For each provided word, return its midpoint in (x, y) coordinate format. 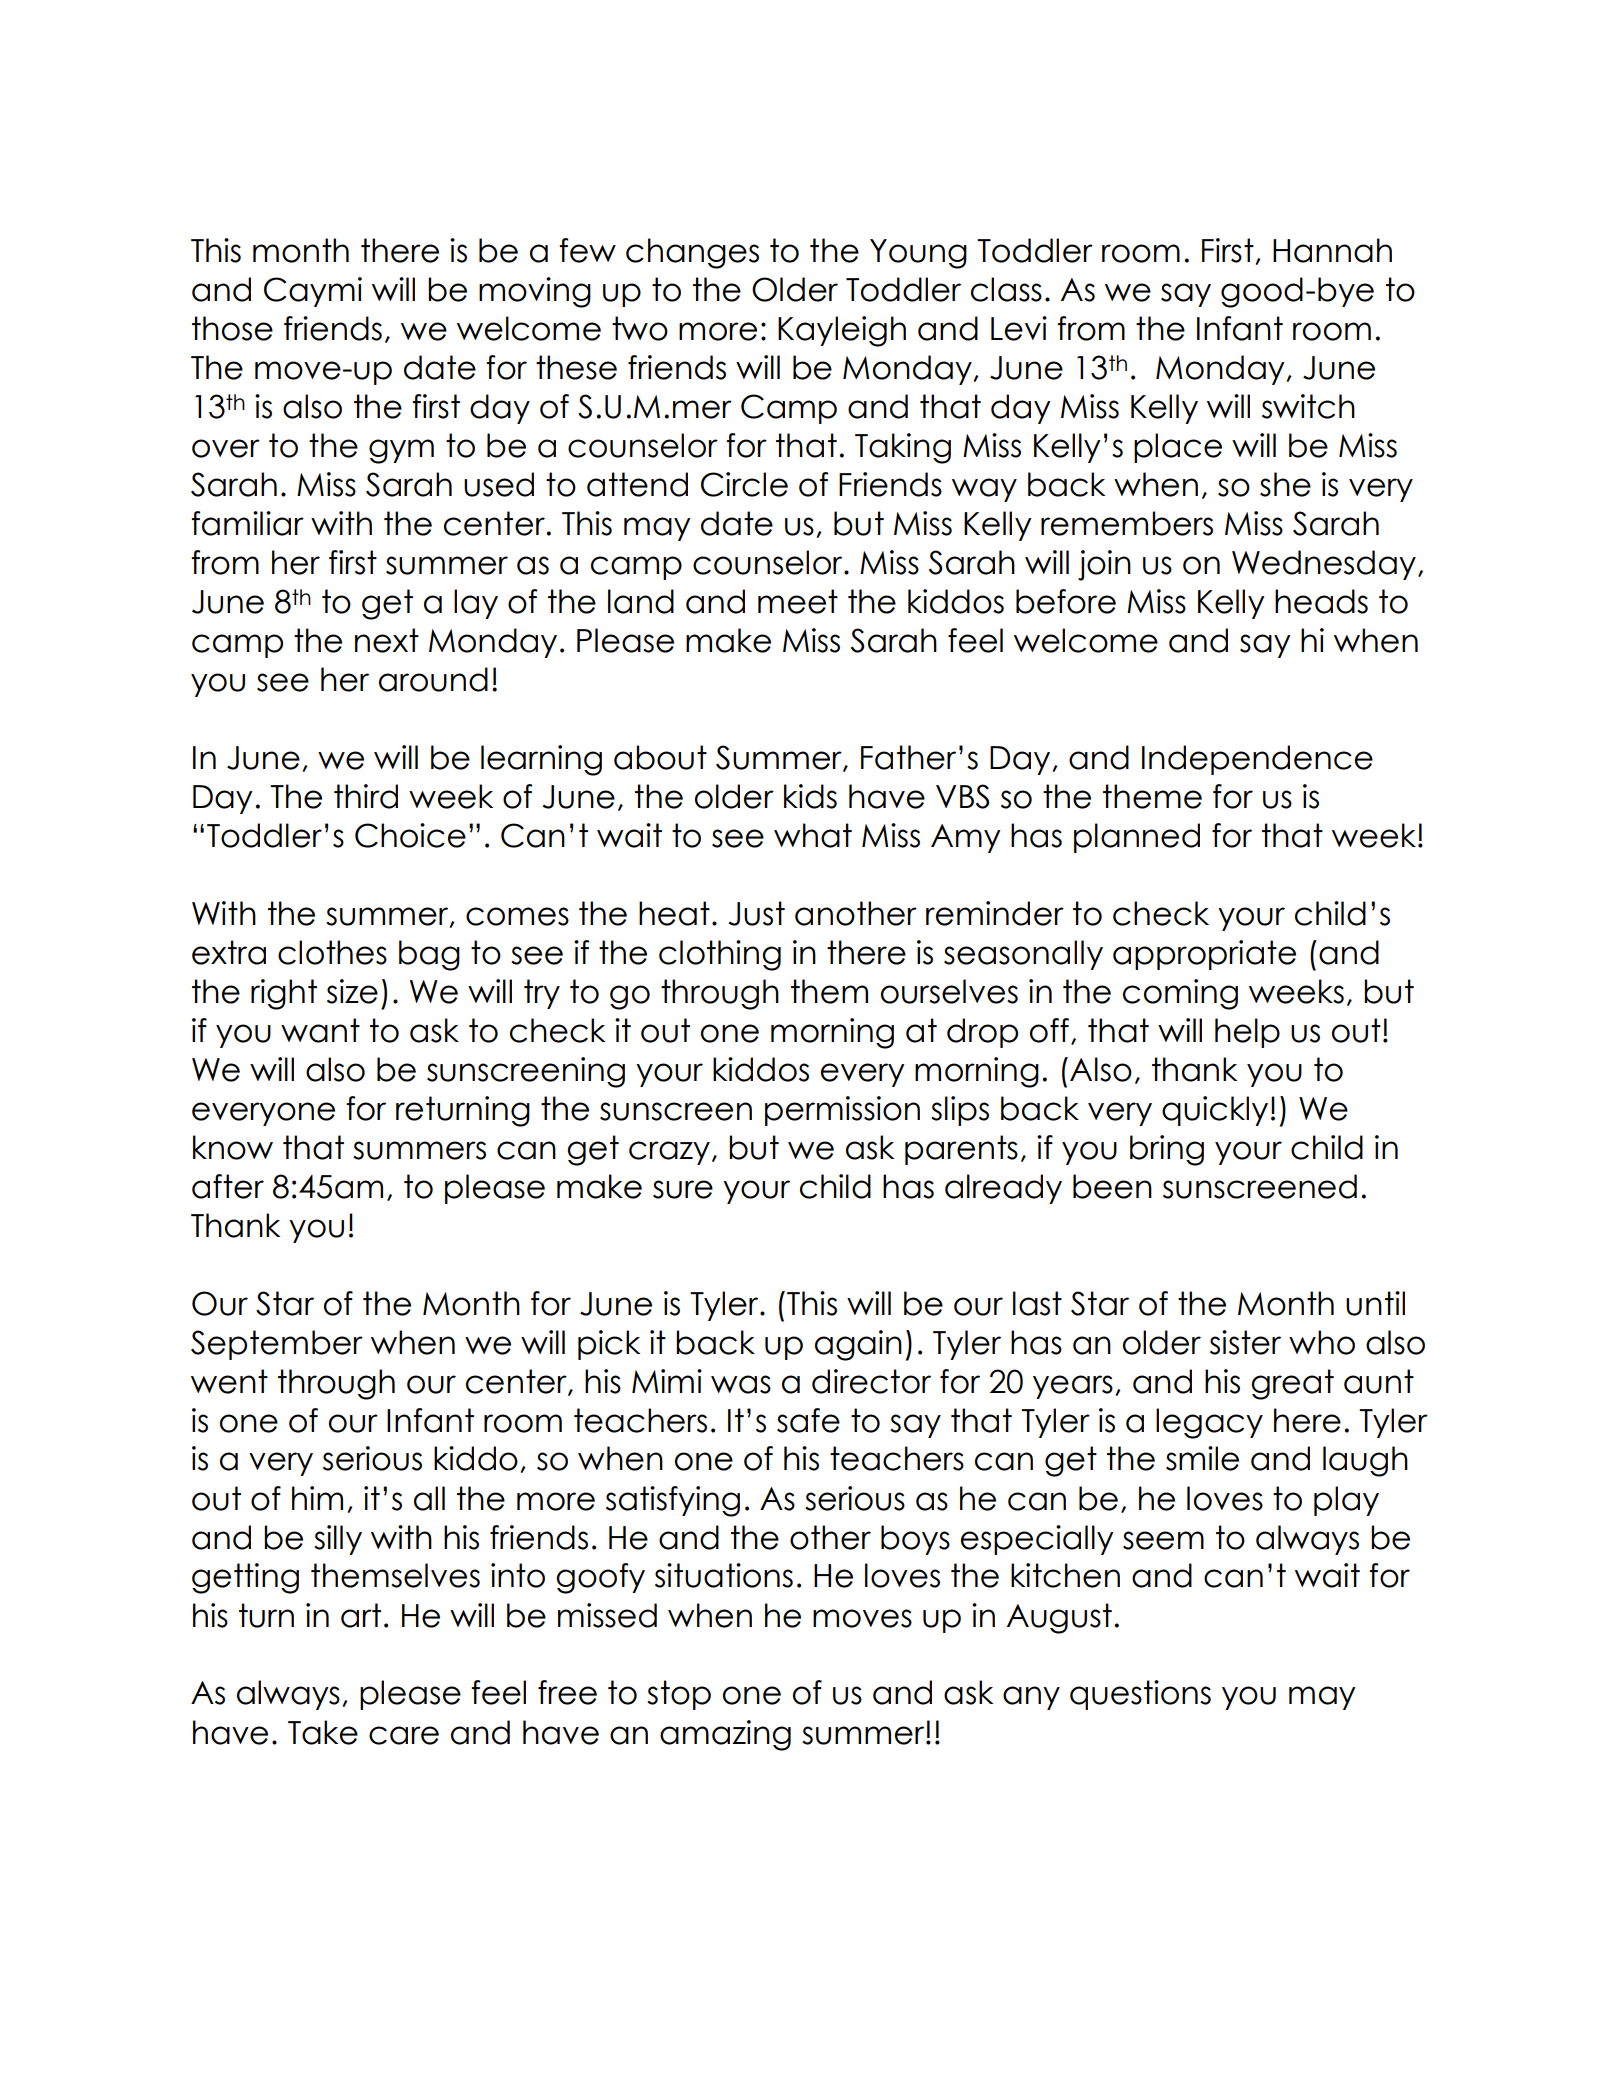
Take (323, 1732)
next (387, 640)
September (277, 1345)
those (232, 328)
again (858, 1345)
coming (1180, 994)
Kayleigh (842, 331)
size (352, 991)
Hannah (1332, 250)
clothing (720, 955)
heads (1321, 601)
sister (1245, 1342)
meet (798, 601)
